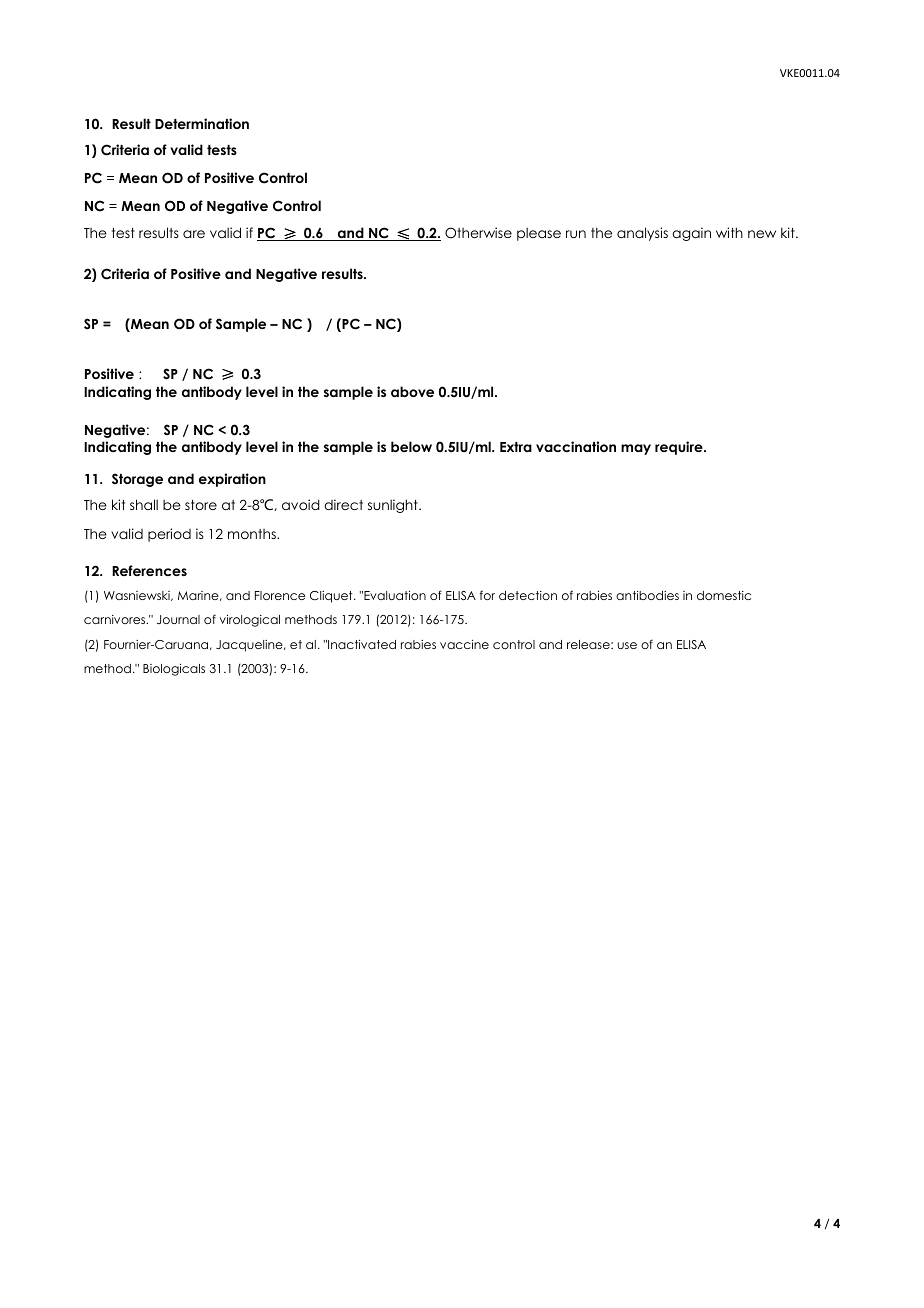 The height and width of the screenshot is (1308, 924). I want to click on expiration, so click(232, 480).
